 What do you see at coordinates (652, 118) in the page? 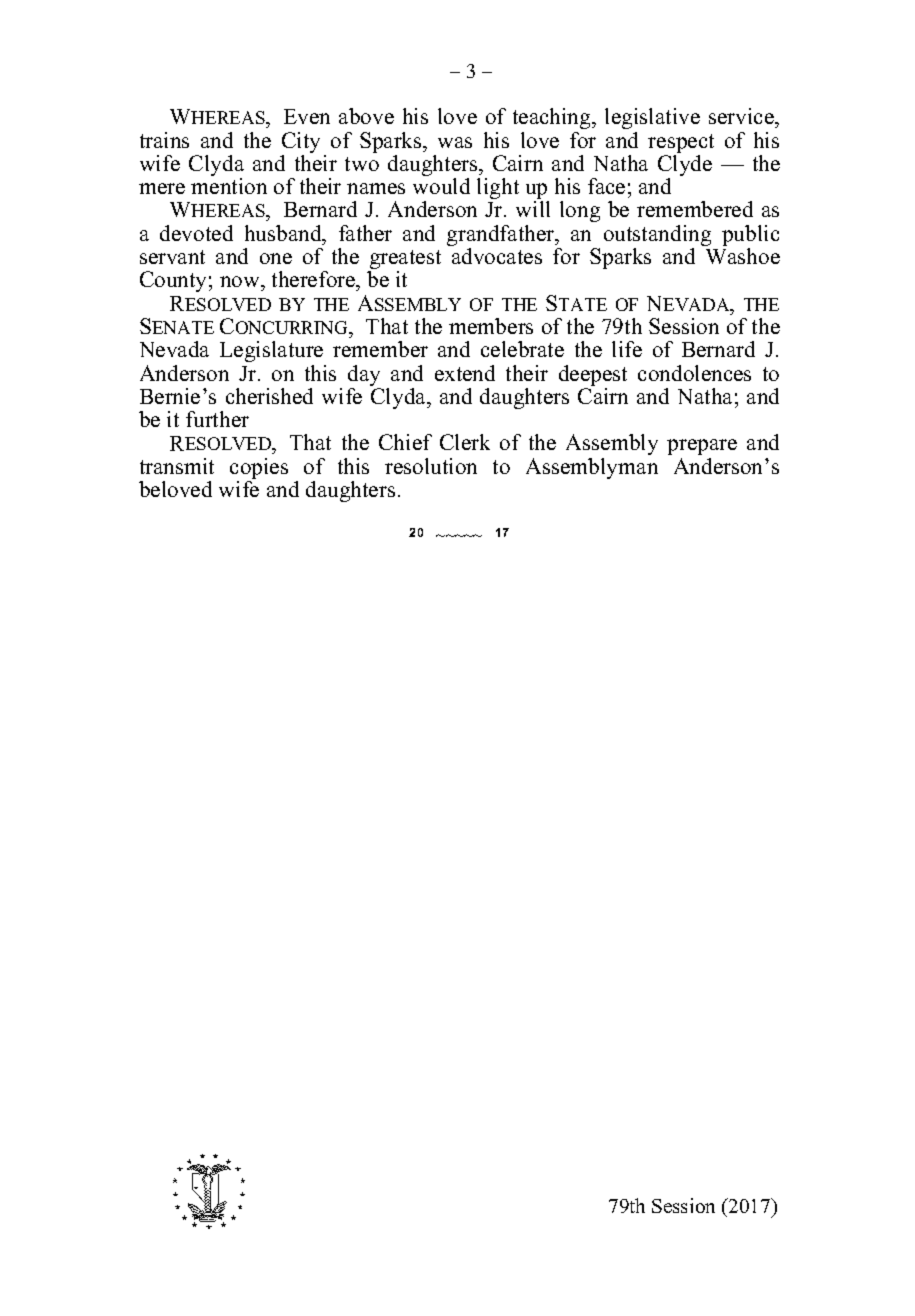
I see `legislative` at bounding box center [652, 118].
